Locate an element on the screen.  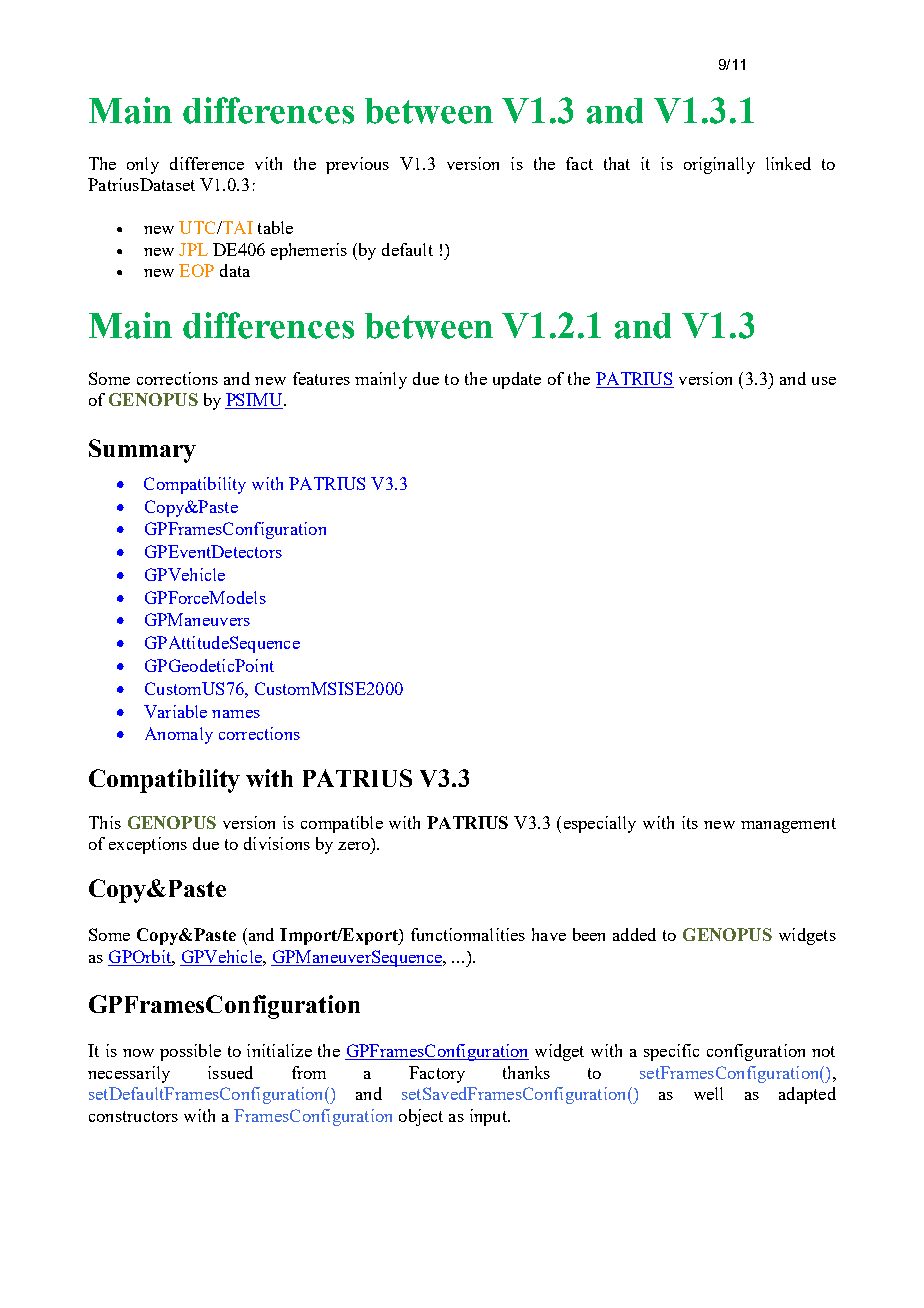
have is located at coordinates (549, 934).
